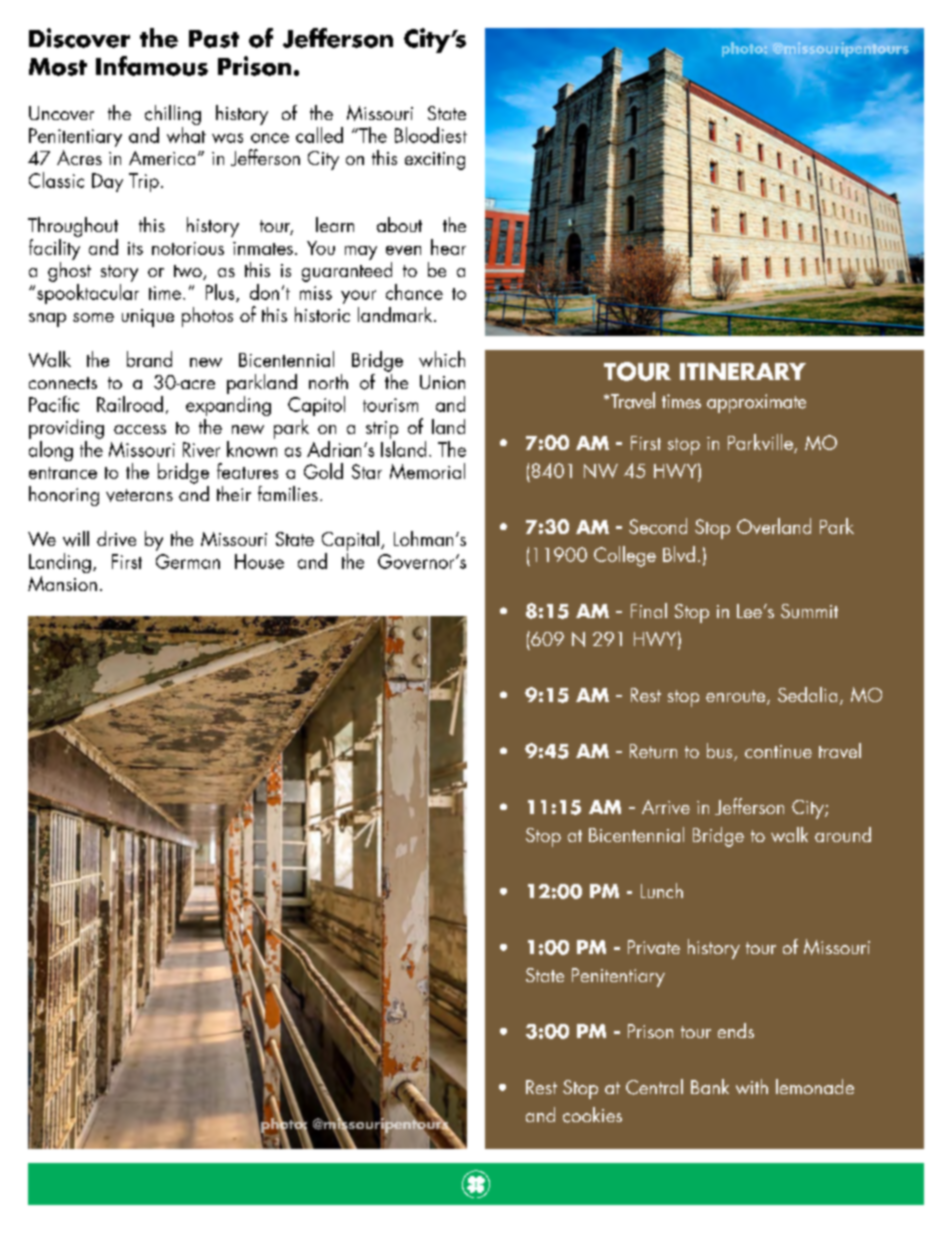 This image has height=1233, width=952. Describe the element at coordinates (654, 1087) in the image. I see `Central` at that location.
